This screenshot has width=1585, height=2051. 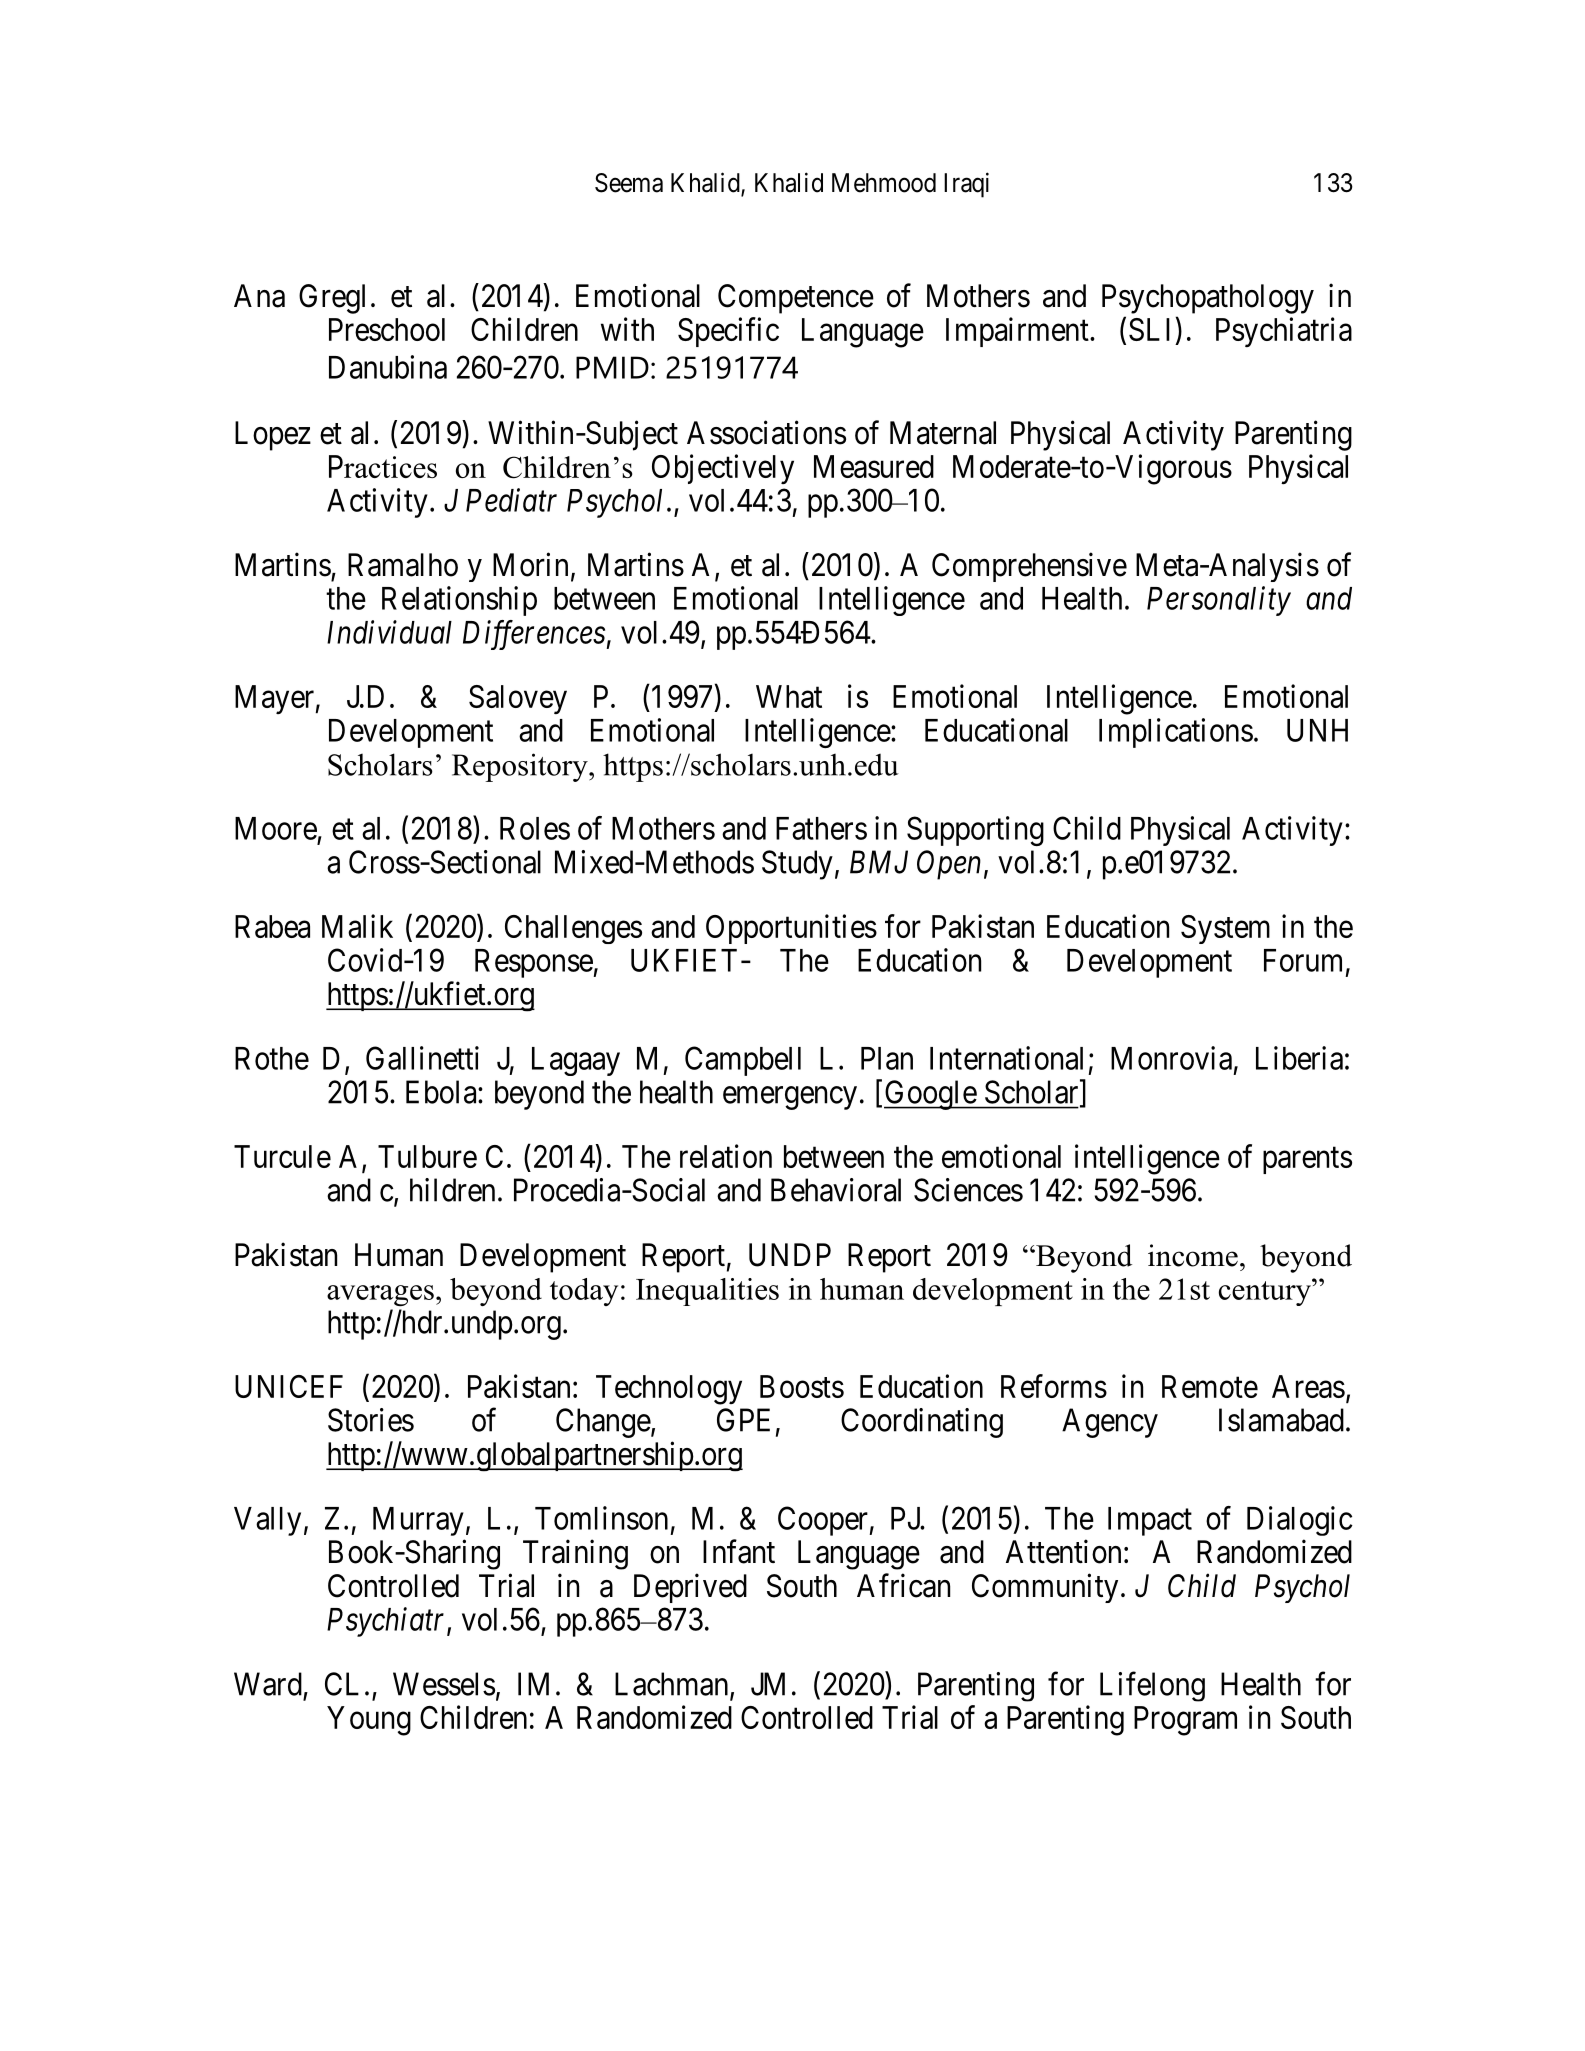 What do you see at coordinates (369, 1721) in the screenshot?
I see `Young` at bounding box center [369, 1721].
